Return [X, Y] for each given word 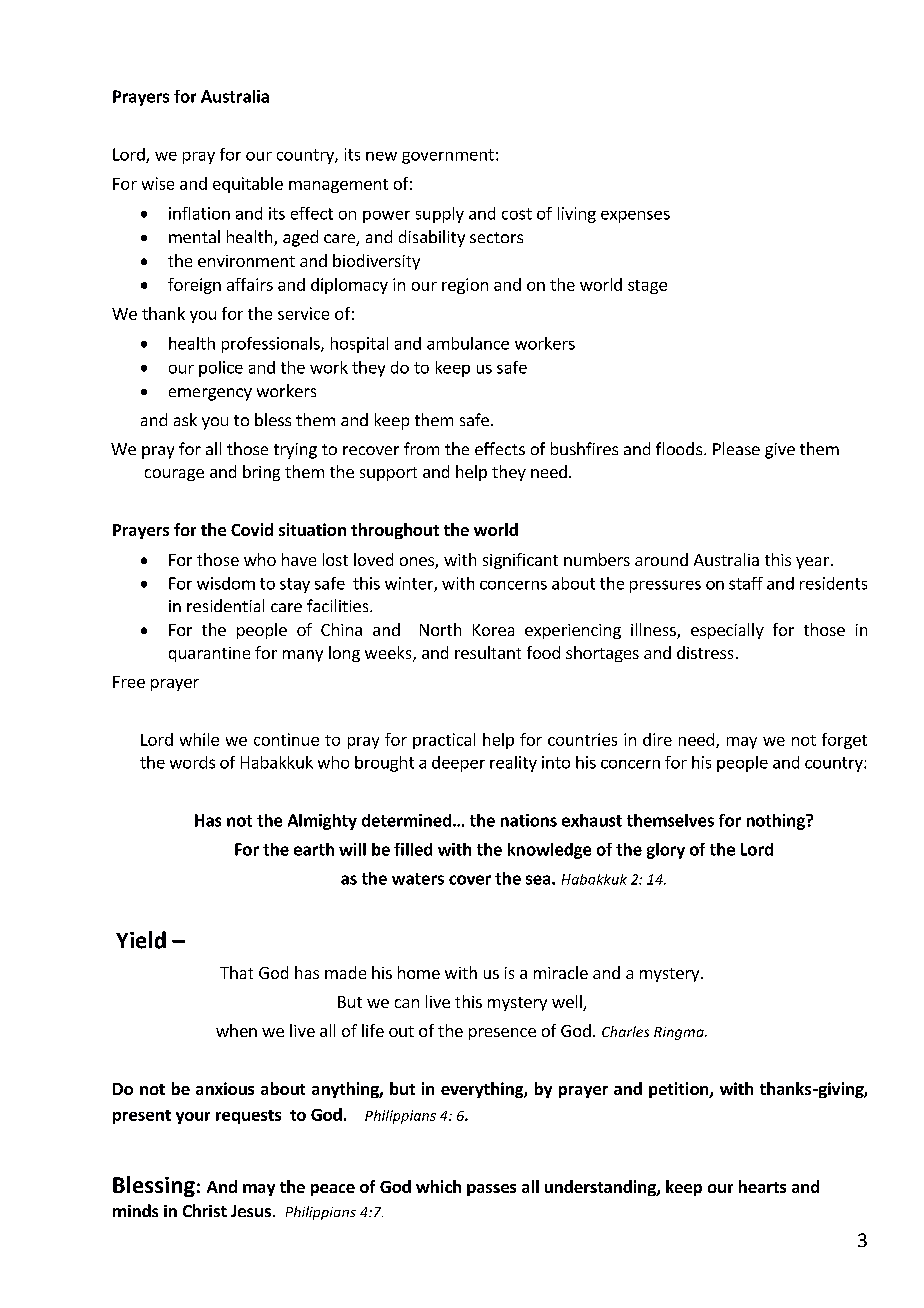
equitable [248, 185]
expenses [635, 217]
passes [491, 1190]
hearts [762, 1186]
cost [517, 214]
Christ [205, 1210]
